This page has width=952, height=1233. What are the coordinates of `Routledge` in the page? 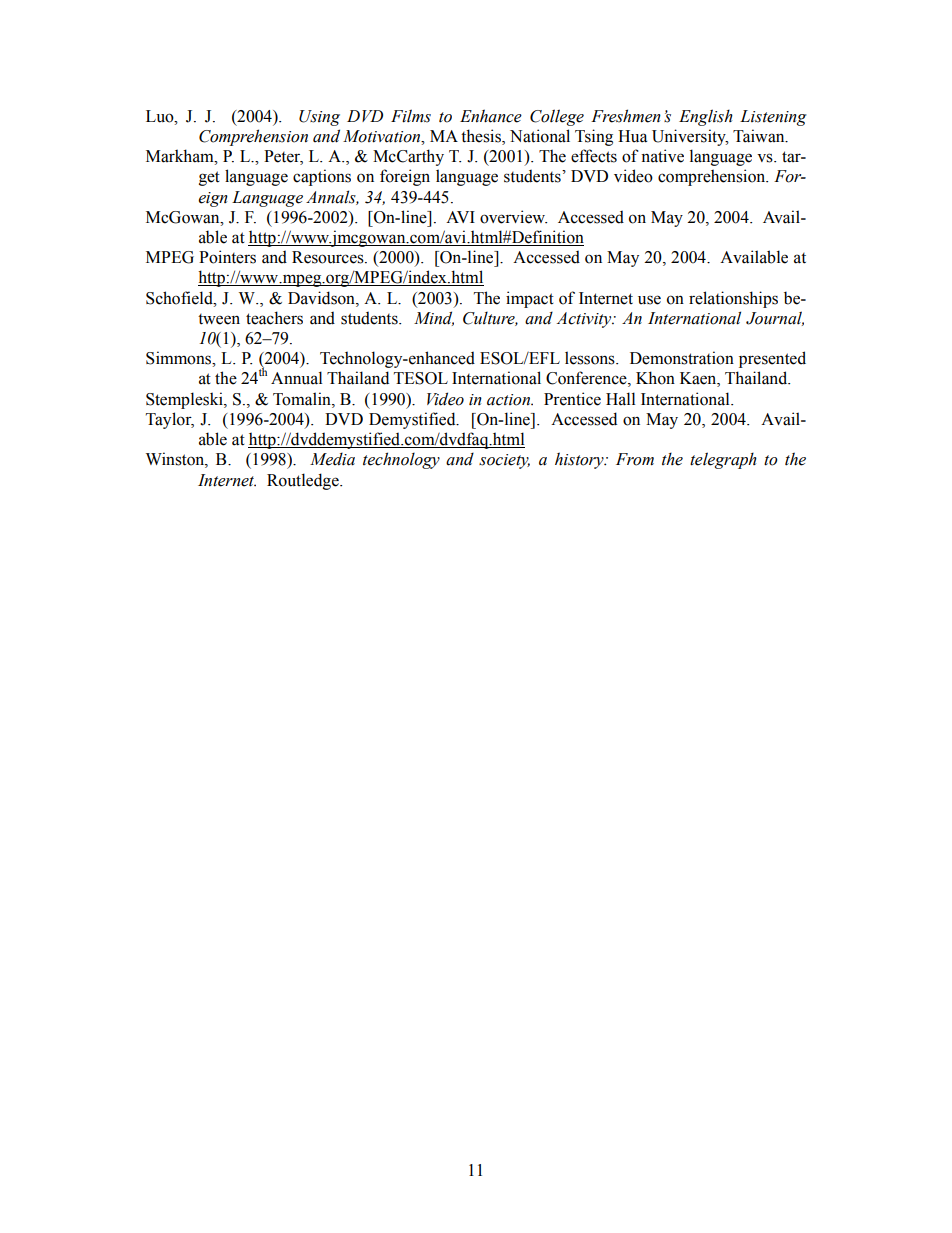 It's located at (304, 481).
